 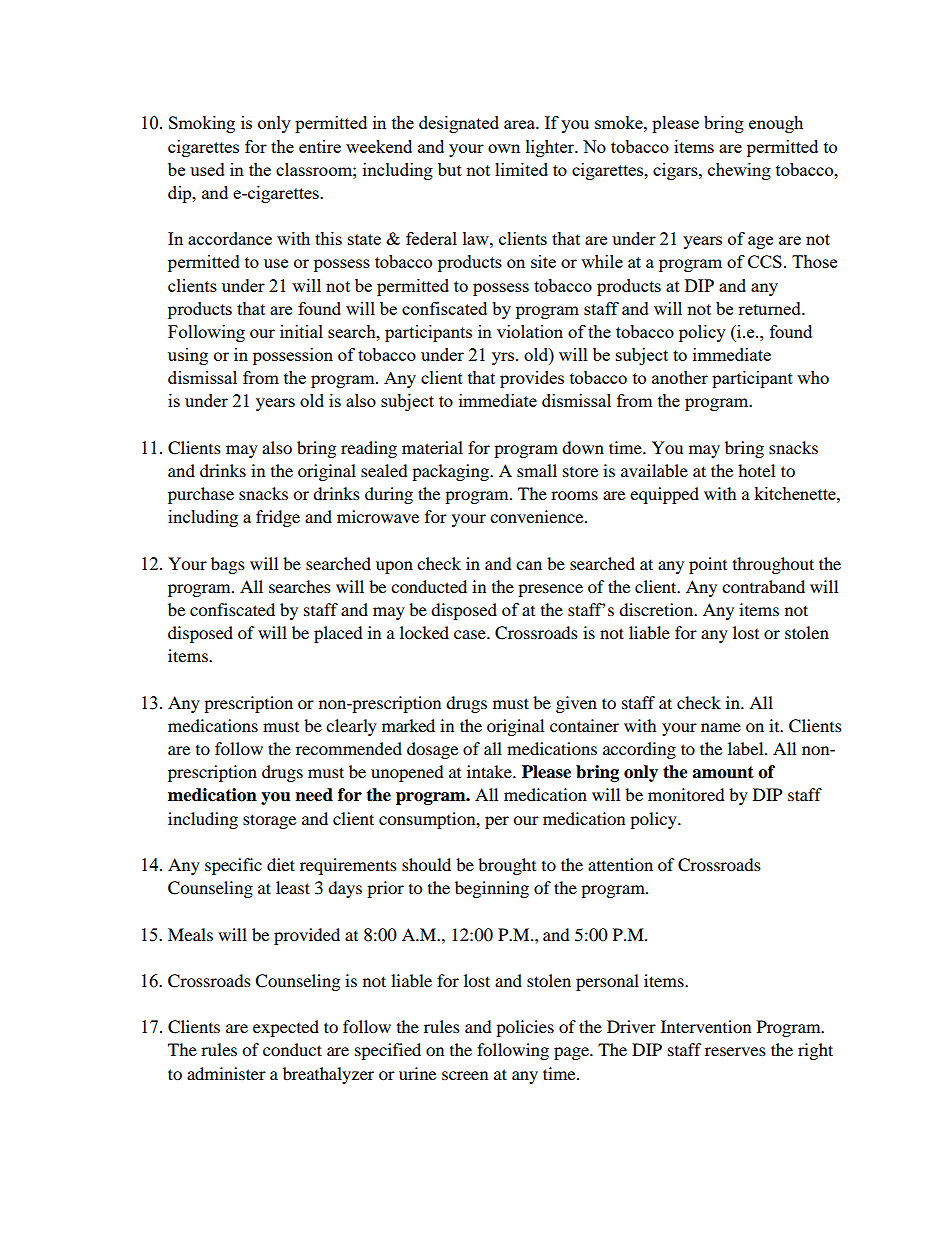 I want to click on expected, so click(x=286, y=1028).
